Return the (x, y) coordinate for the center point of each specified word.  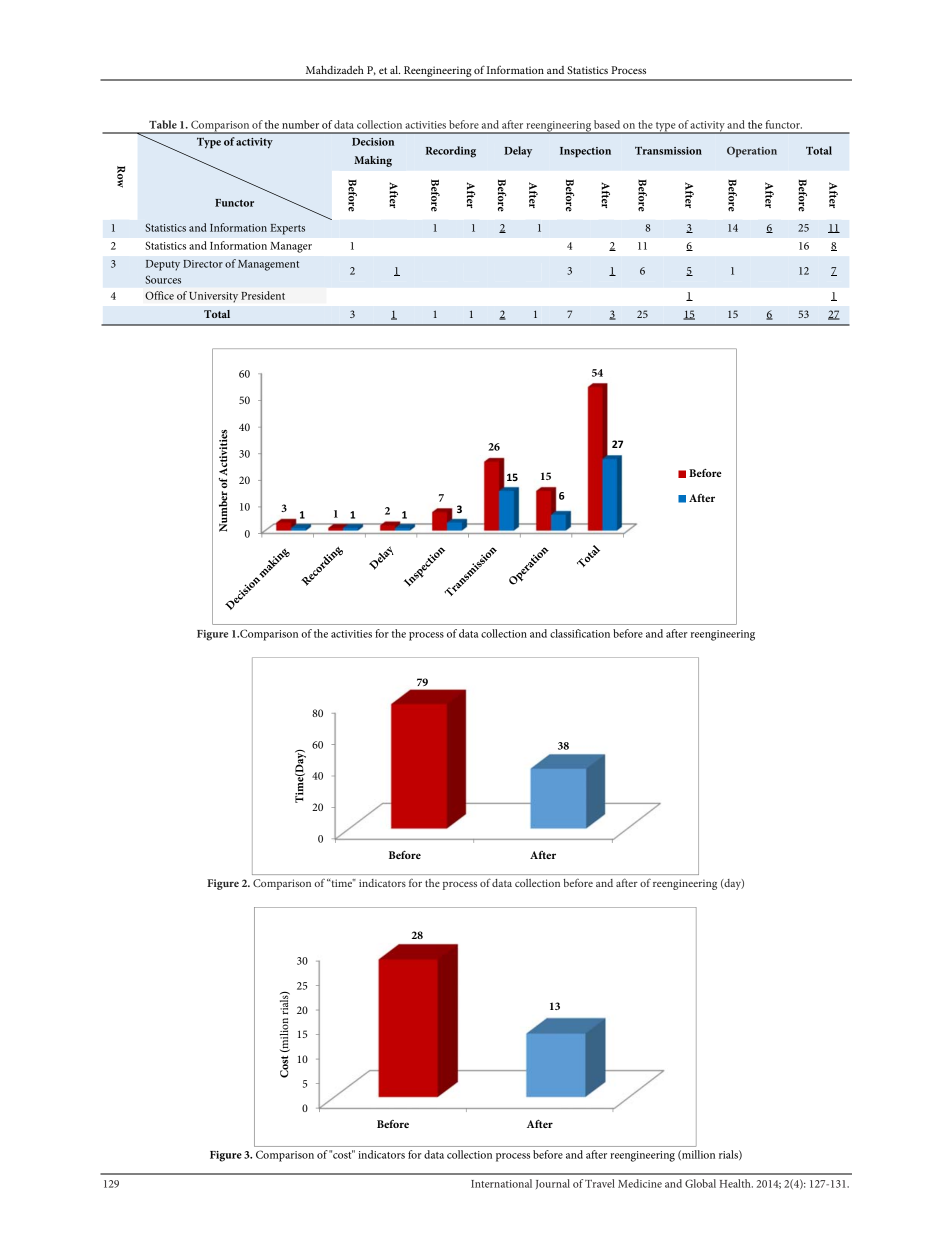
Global (700, 1183)
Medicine (640, 1183)
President (263, 295)
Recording (451, 152)
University (213, 297)
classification (580, 633)
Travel (600, 1183)
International (501, 1183)
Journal (553, 1184)
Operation (752, 152)
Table (163, 124)
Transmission (668, 150)
